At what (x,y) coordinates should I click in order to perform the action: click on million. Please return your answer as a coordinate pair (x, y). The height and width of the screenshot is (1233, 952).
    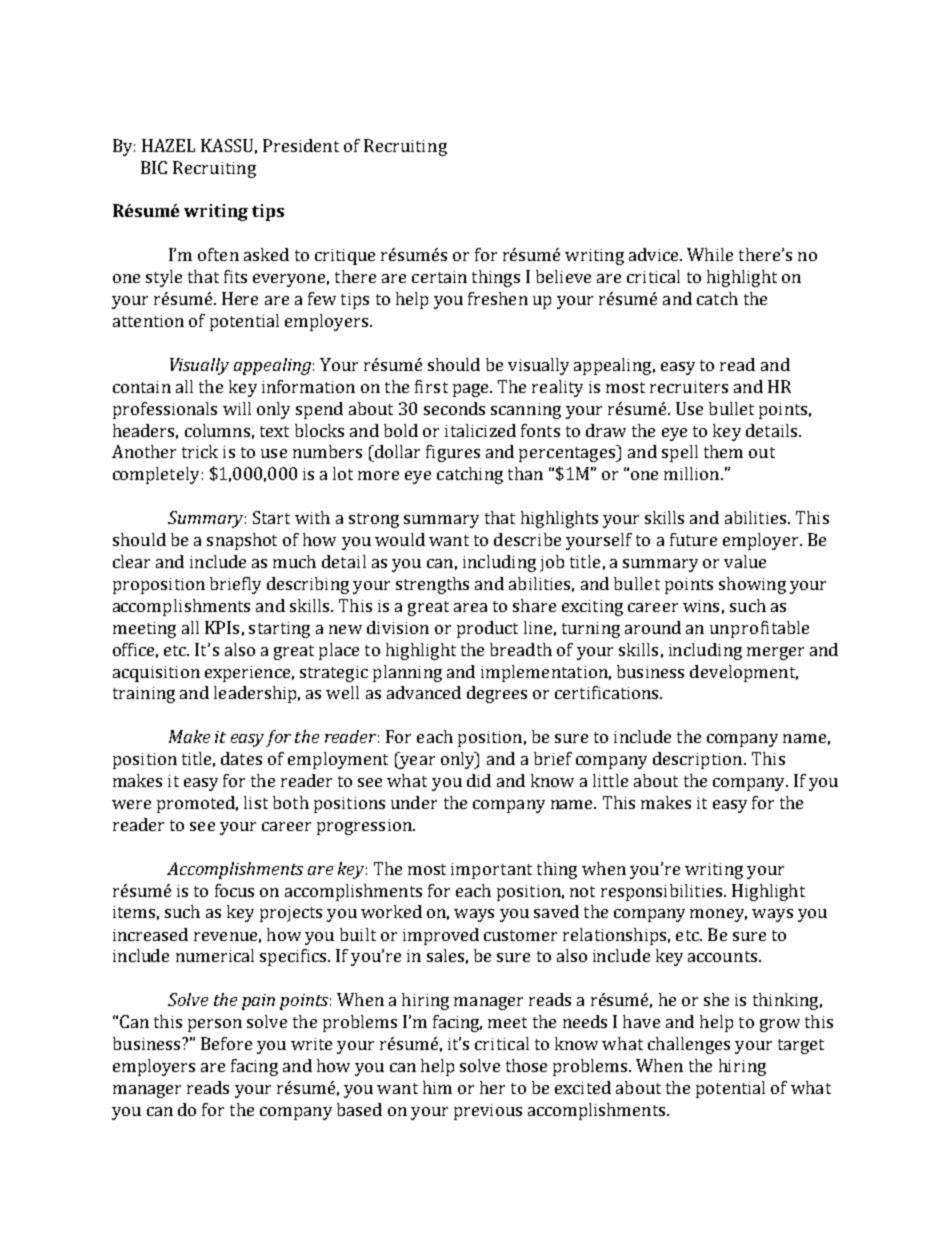
    Looking at the image, I should click on (693, 473).
